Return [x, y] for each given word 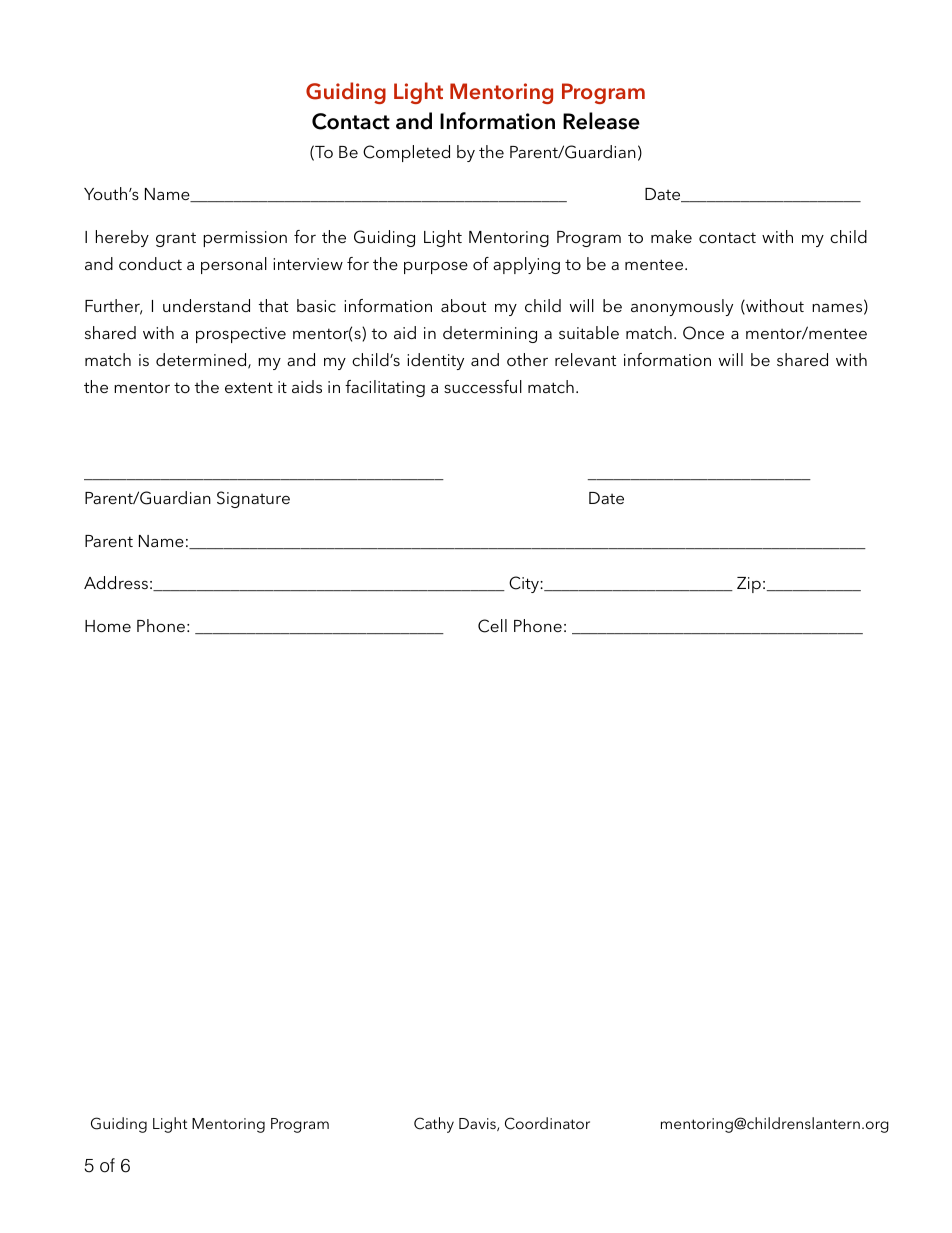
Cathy [434, 1125]
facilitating [385, 388]
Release [601, 121]
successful [483, 386]
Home [108, 626]
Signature [253, 499]
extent [249, 387]
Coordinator [547, 1123]
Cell [492, 626]
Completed [406, 153]
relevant [585, 359]
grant [176, 240]
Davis [478, 1124]
